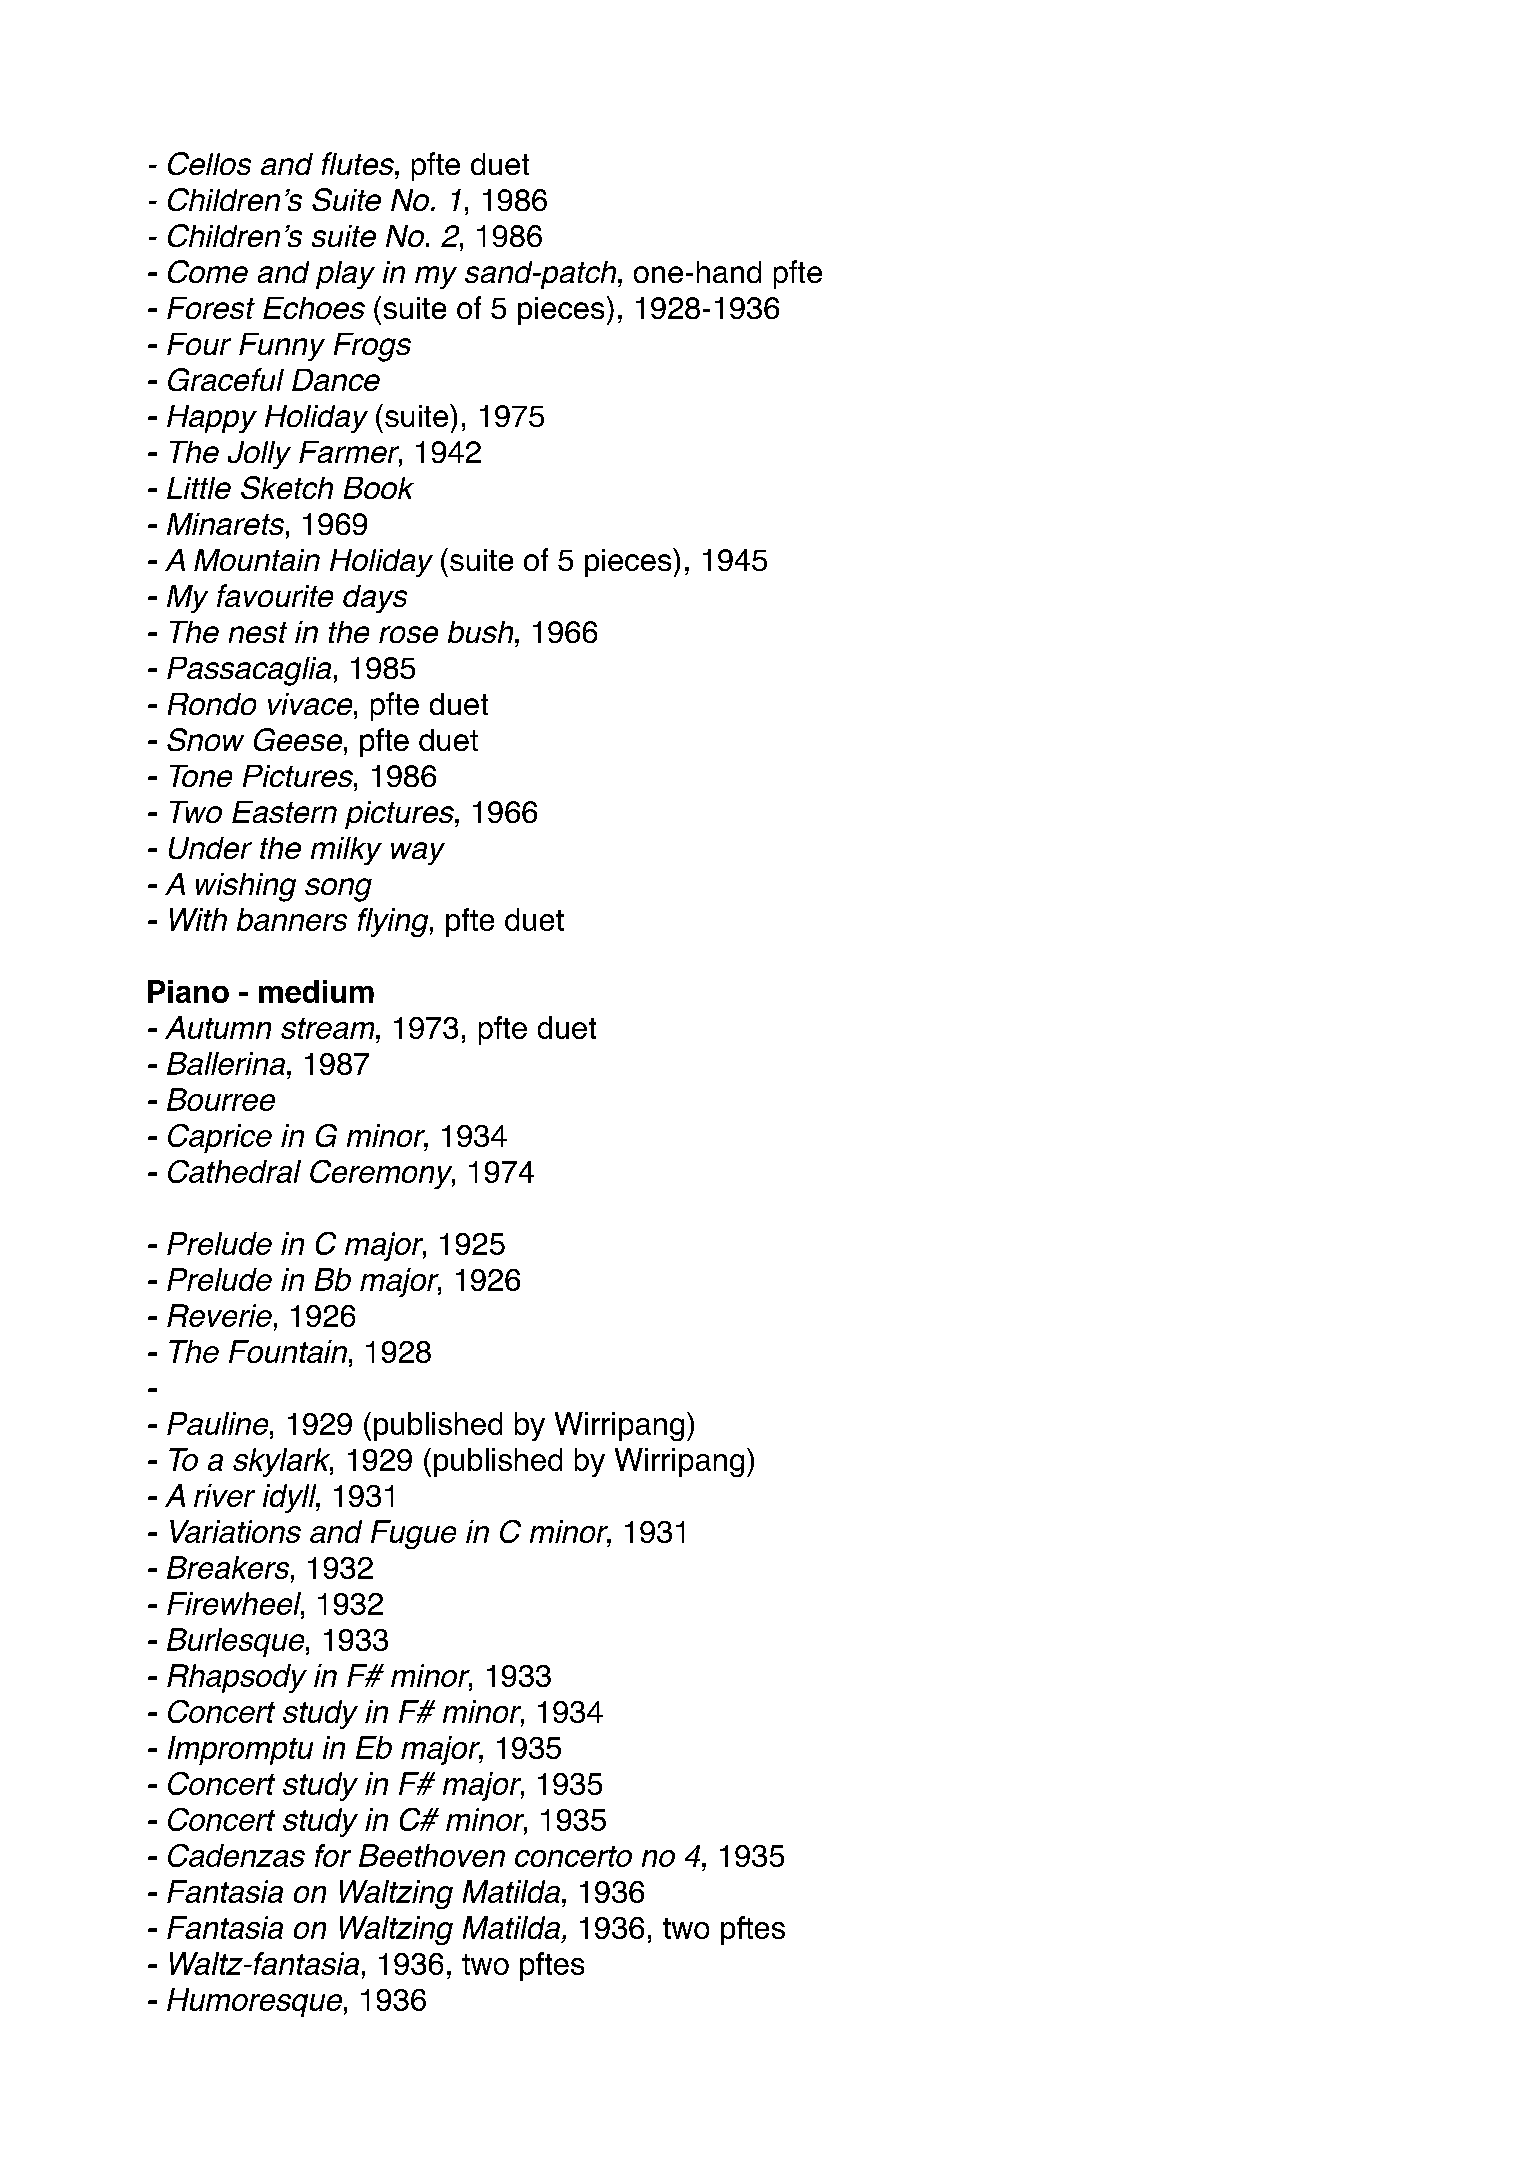  Describe the element at coordinates (482, 632) in the page. I see `bush` at that location.
